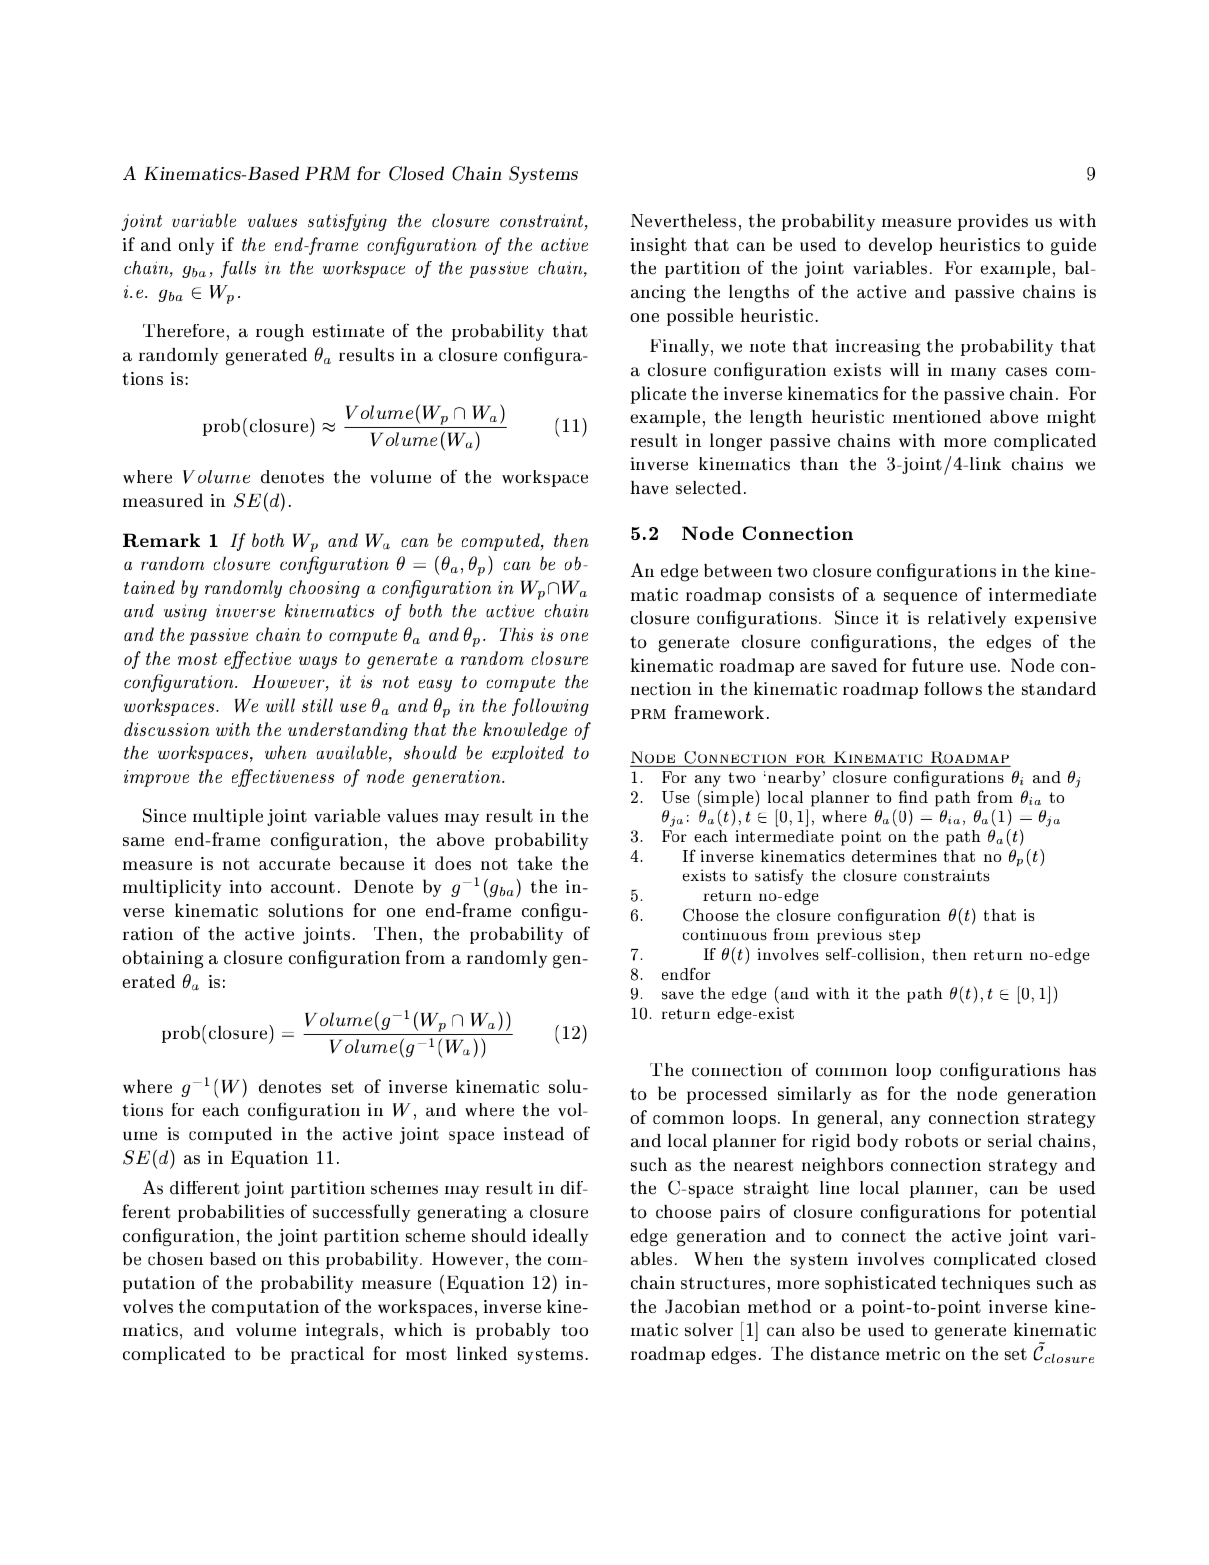 The image size is (1209, 1565). Describe the element at coordinates (659, 246) in the screenshot. I see `insight` at that location.
